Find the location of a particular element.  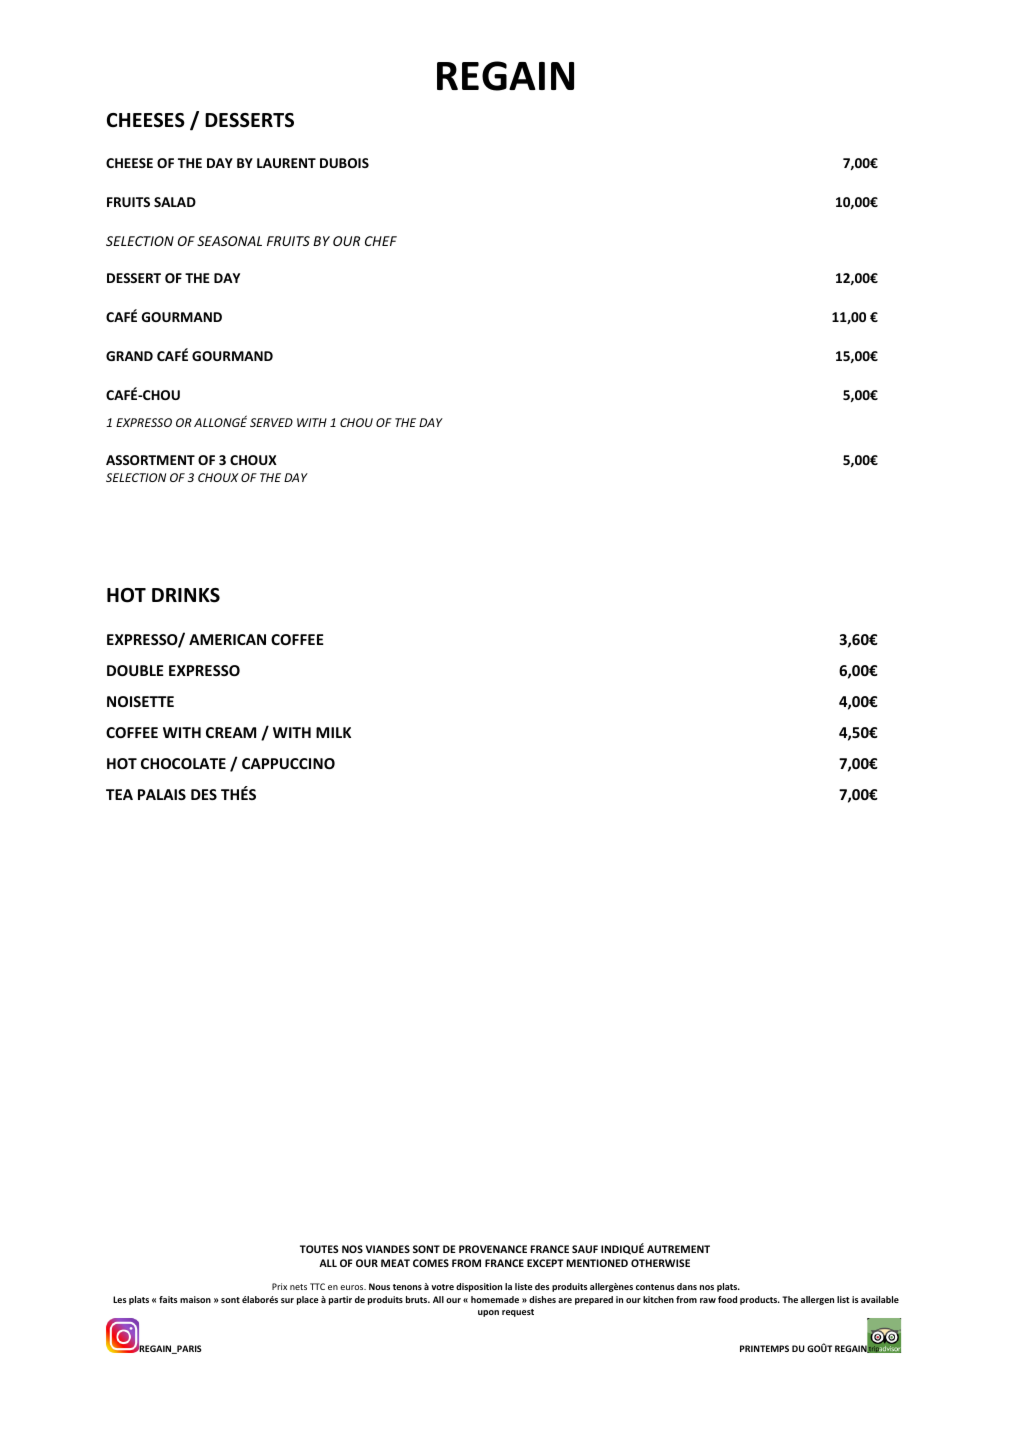

MILK is located at coordinates (333, 732).
